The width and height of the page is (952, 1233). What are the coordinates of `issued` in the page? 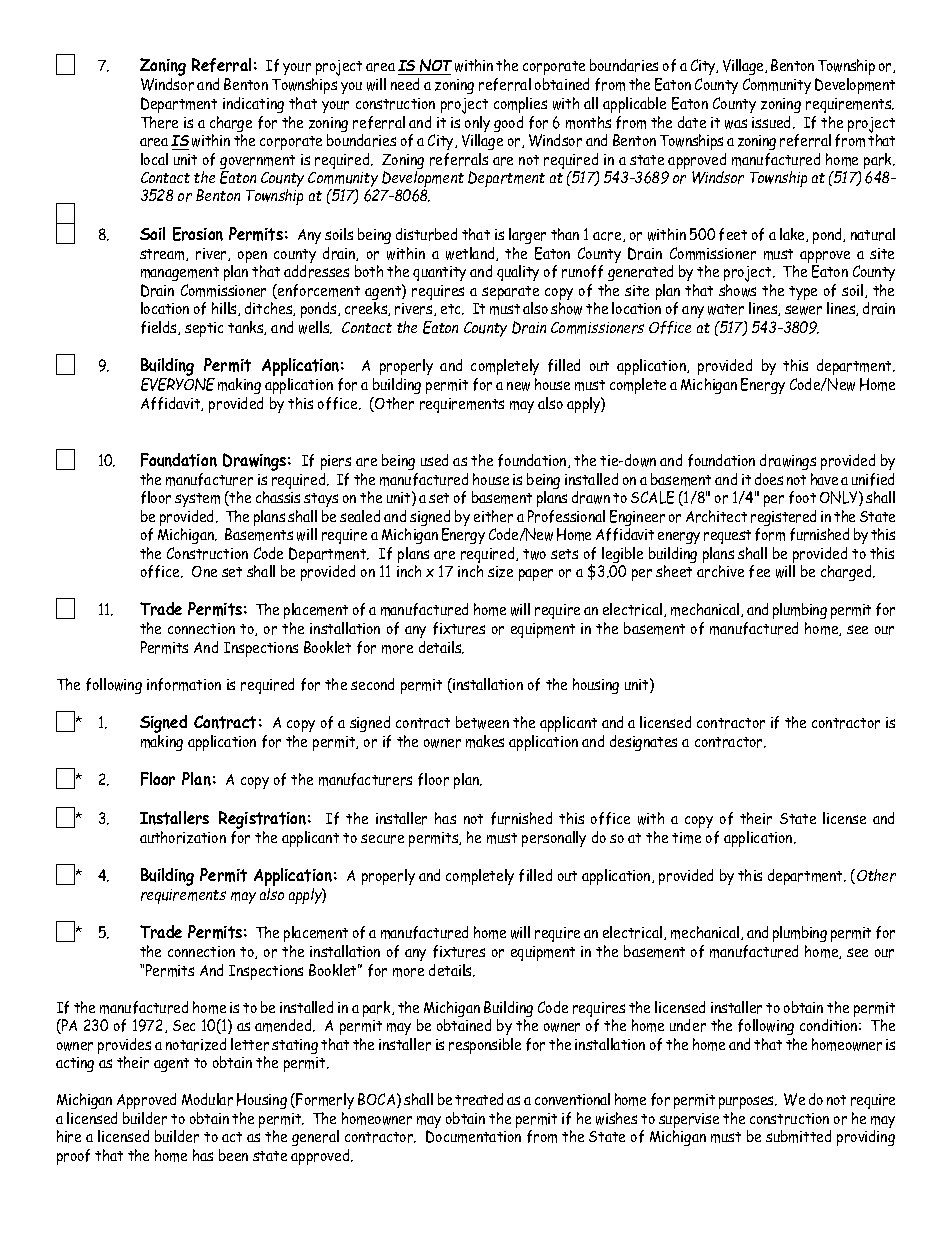 It's located at (773, 122).
